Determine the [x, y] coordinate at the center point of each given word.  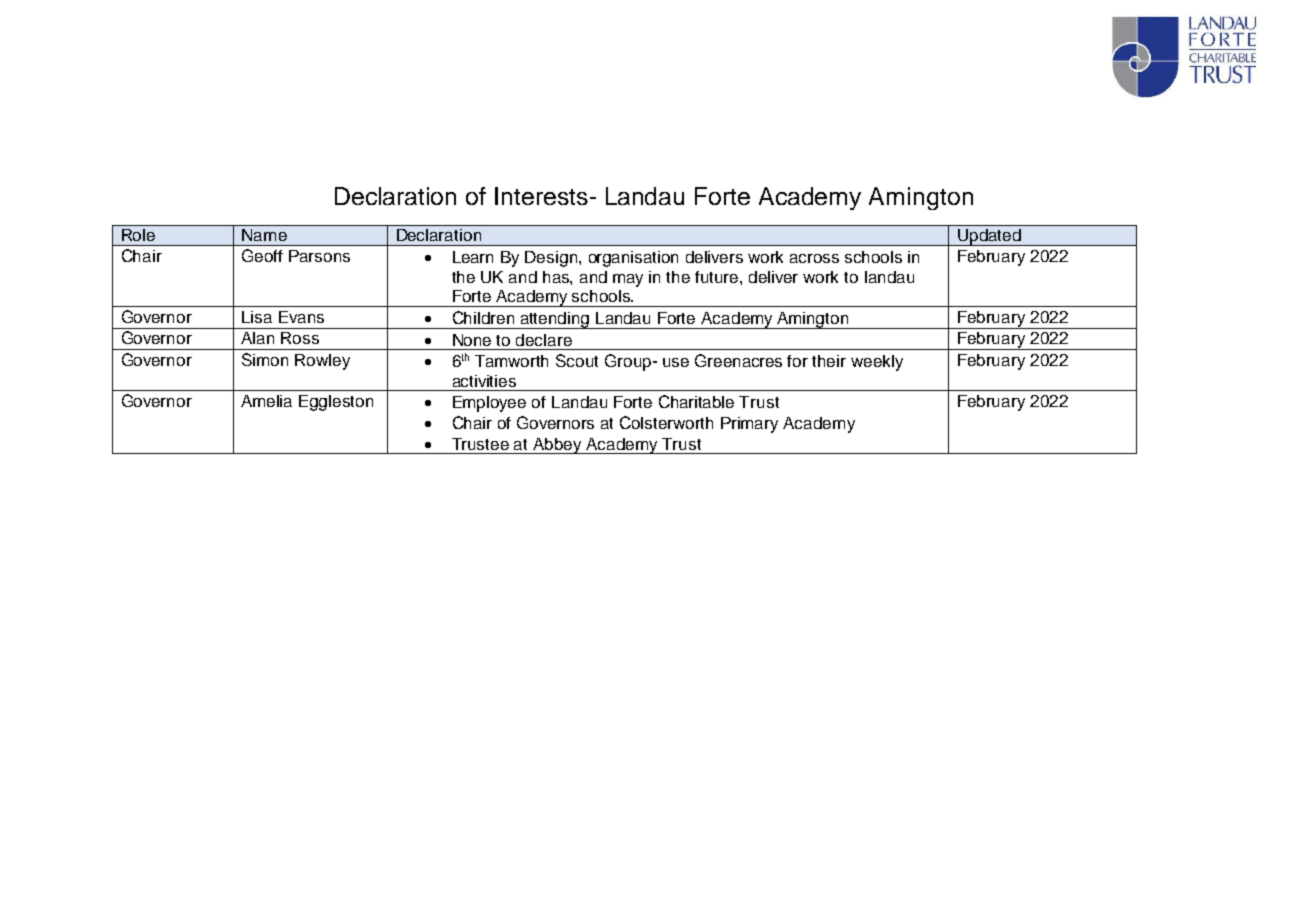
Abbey [557, 446]
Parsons [319, 256]
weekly [877, 363]
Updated [989, 237]
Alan [257, 338]
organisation [633, 259]
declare [544, 340]
